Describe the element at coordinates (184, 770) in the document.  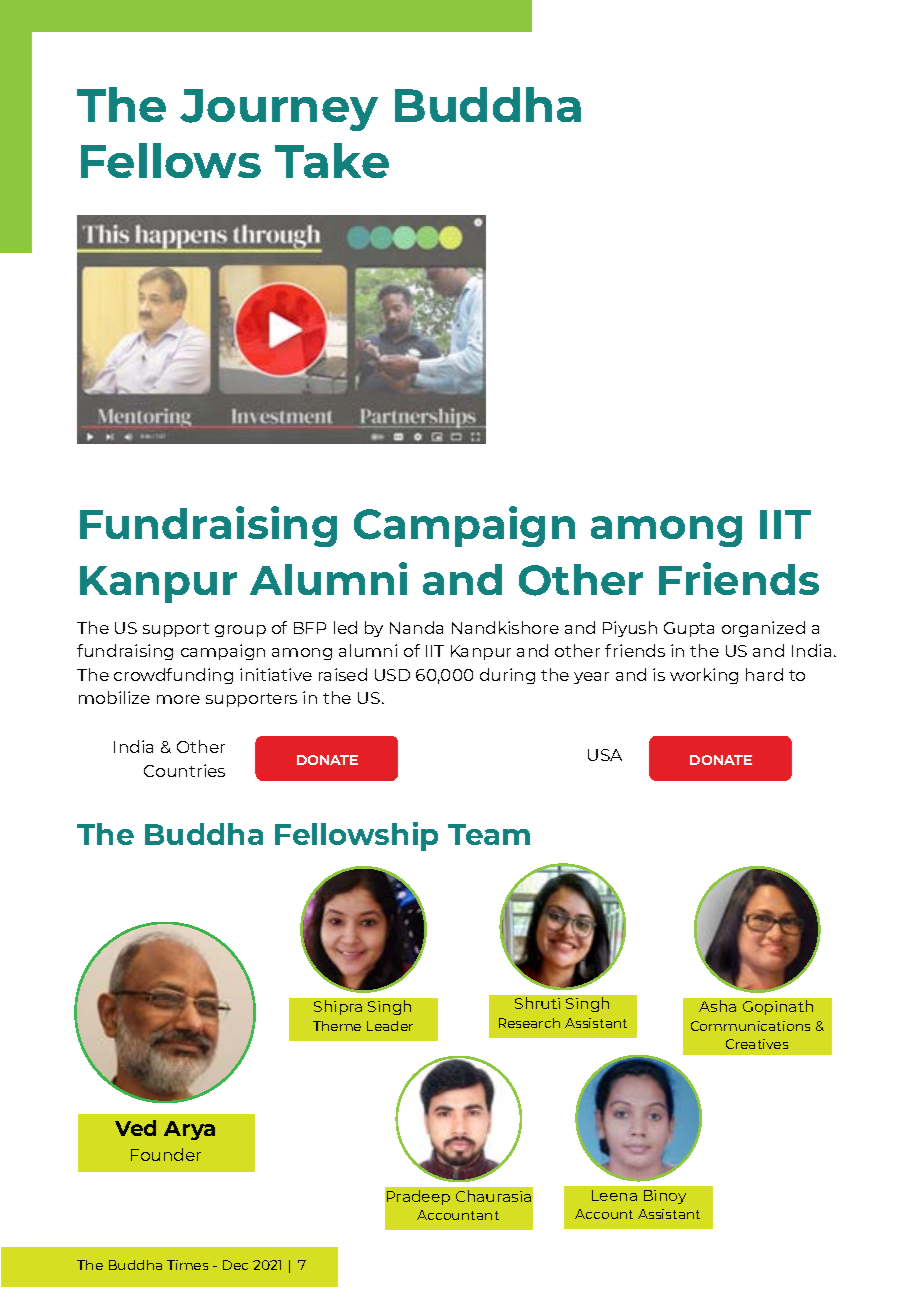
I see `Countries` at that location.
